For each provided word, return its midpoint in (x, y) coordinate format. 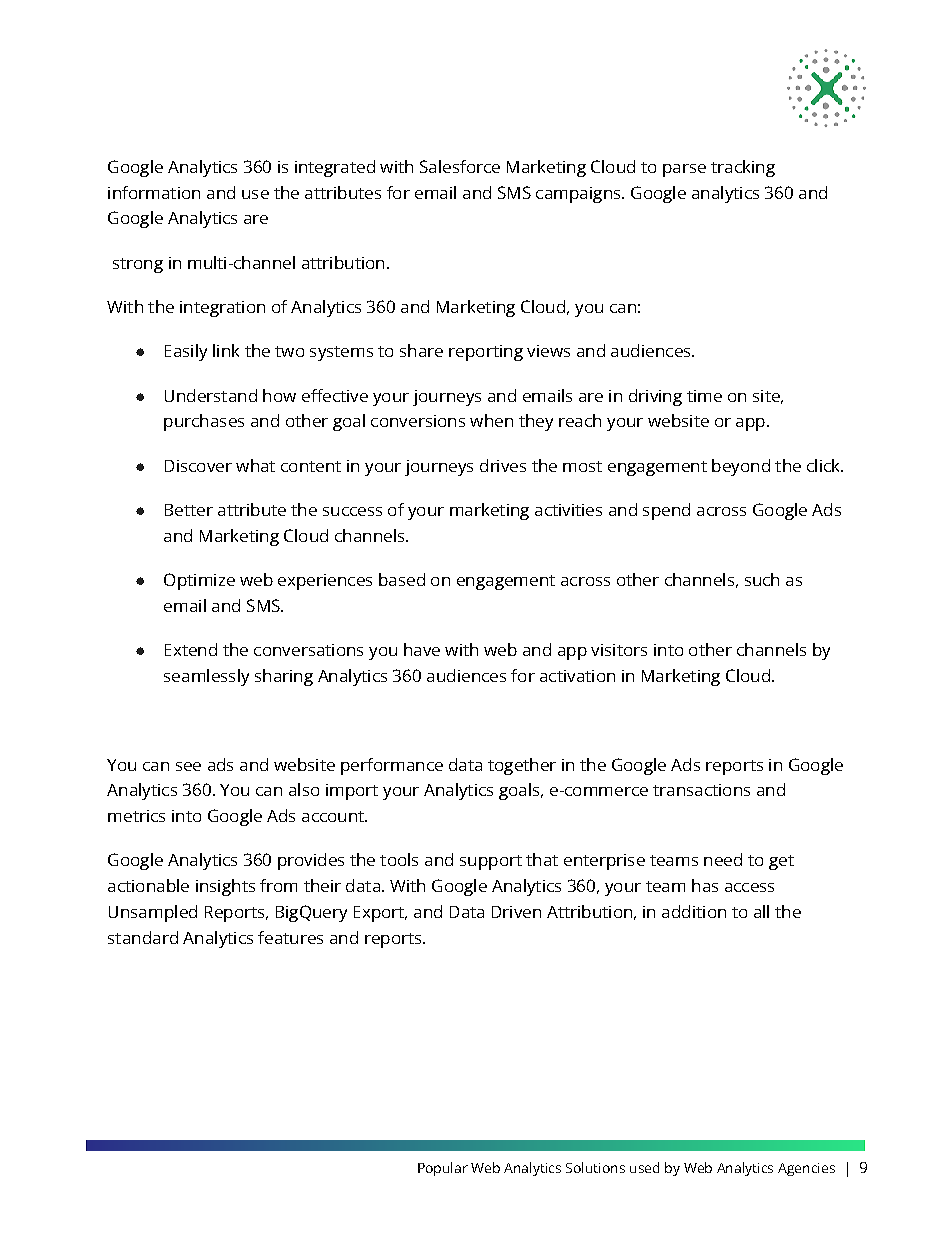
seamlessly (206, 677)
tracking (743, 168)
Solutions (595, 1167)
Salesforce (460, 166)
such (762, 579)
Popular (443, 1169)
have (422, 649)
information (154, 192)
